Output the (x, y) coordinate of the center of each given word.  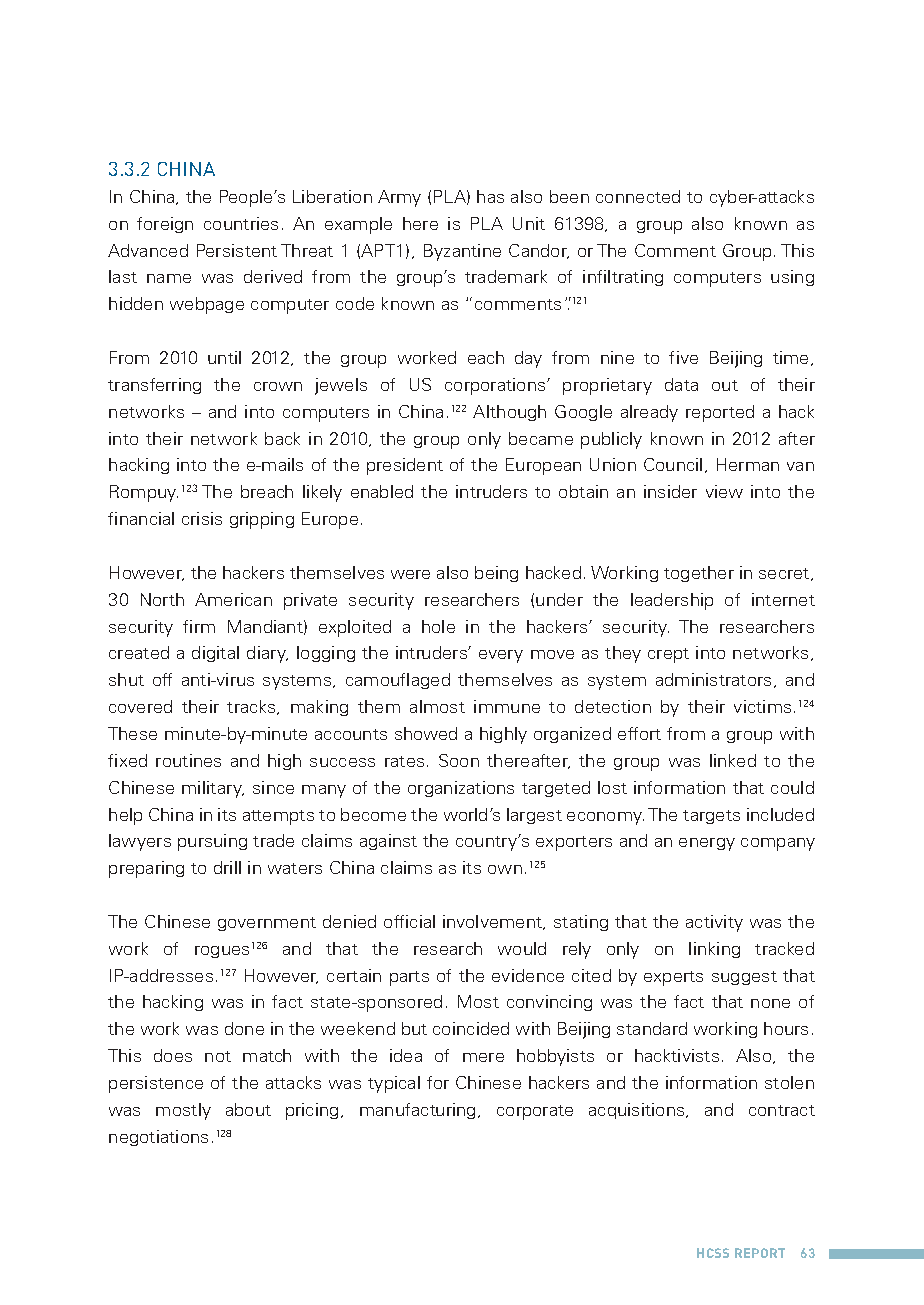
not (218, 1056)
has (490, 196)
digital (215, 654)
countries (241, 223)
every (501, 656)
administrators (713, 679)
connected (638, 196)
